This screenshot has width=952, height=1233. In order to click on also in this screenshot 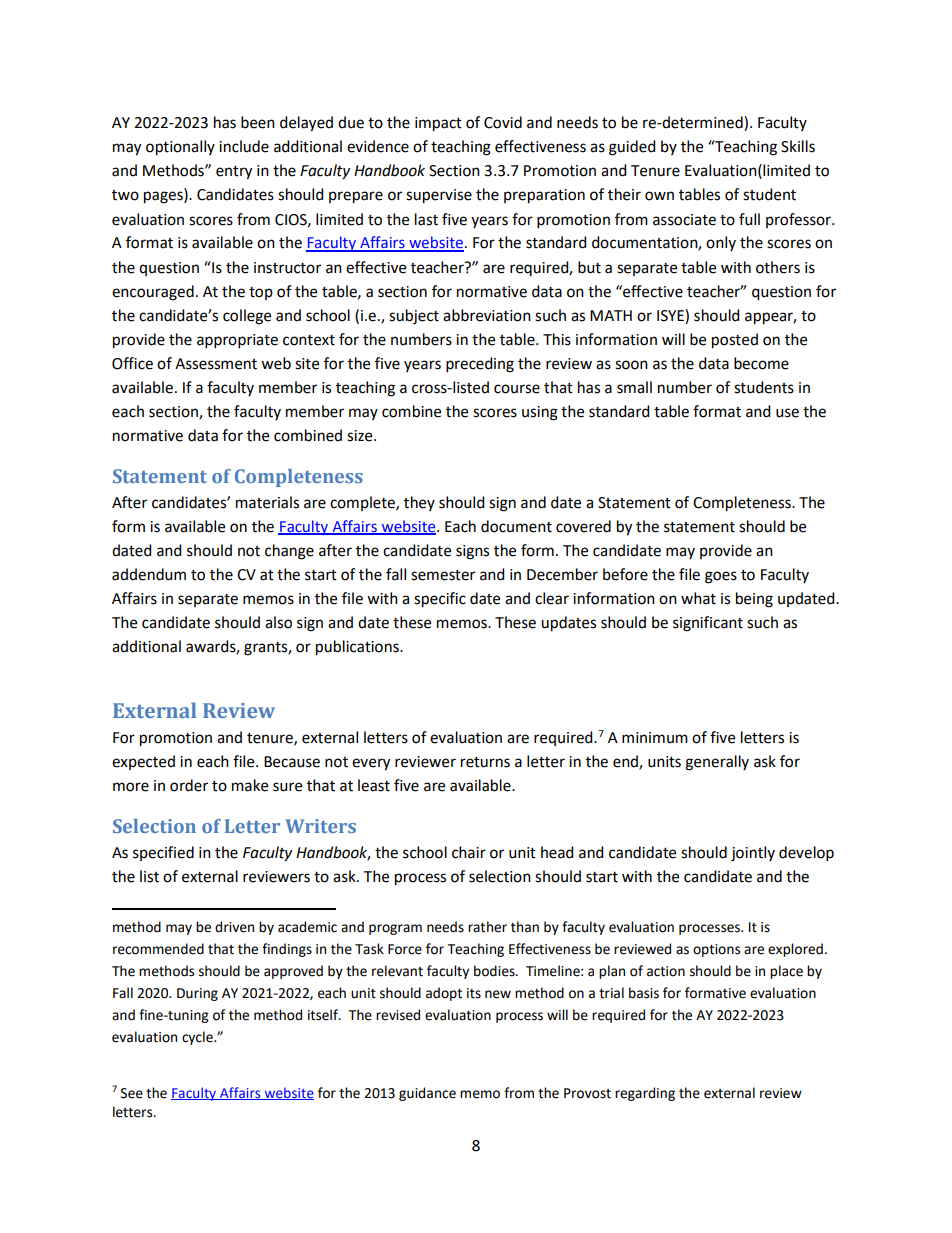, I will do `click(278, 622)`.
